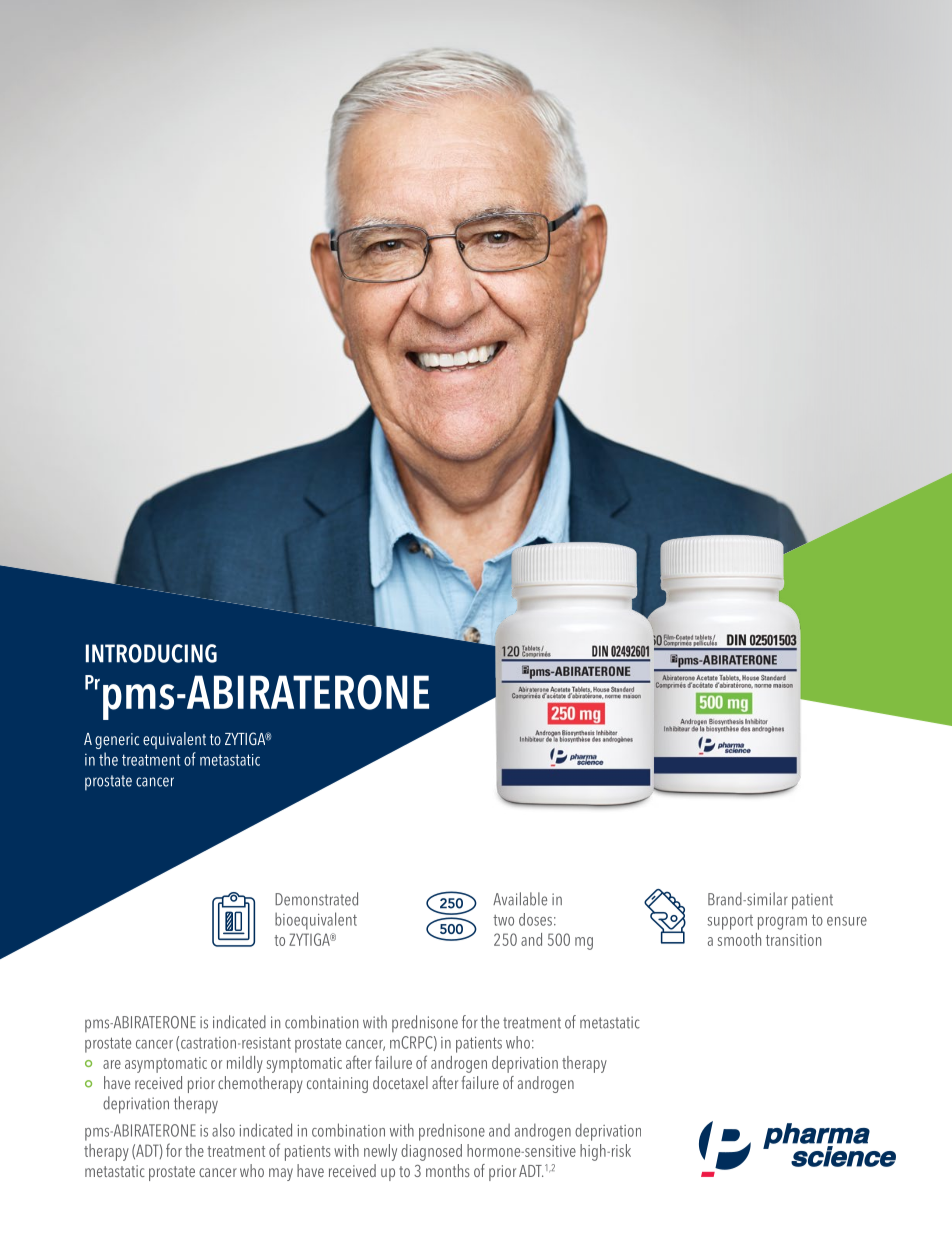  Describe the element at coordinates (151, 653) in the image. I see `INTRODUCING` at that location.
